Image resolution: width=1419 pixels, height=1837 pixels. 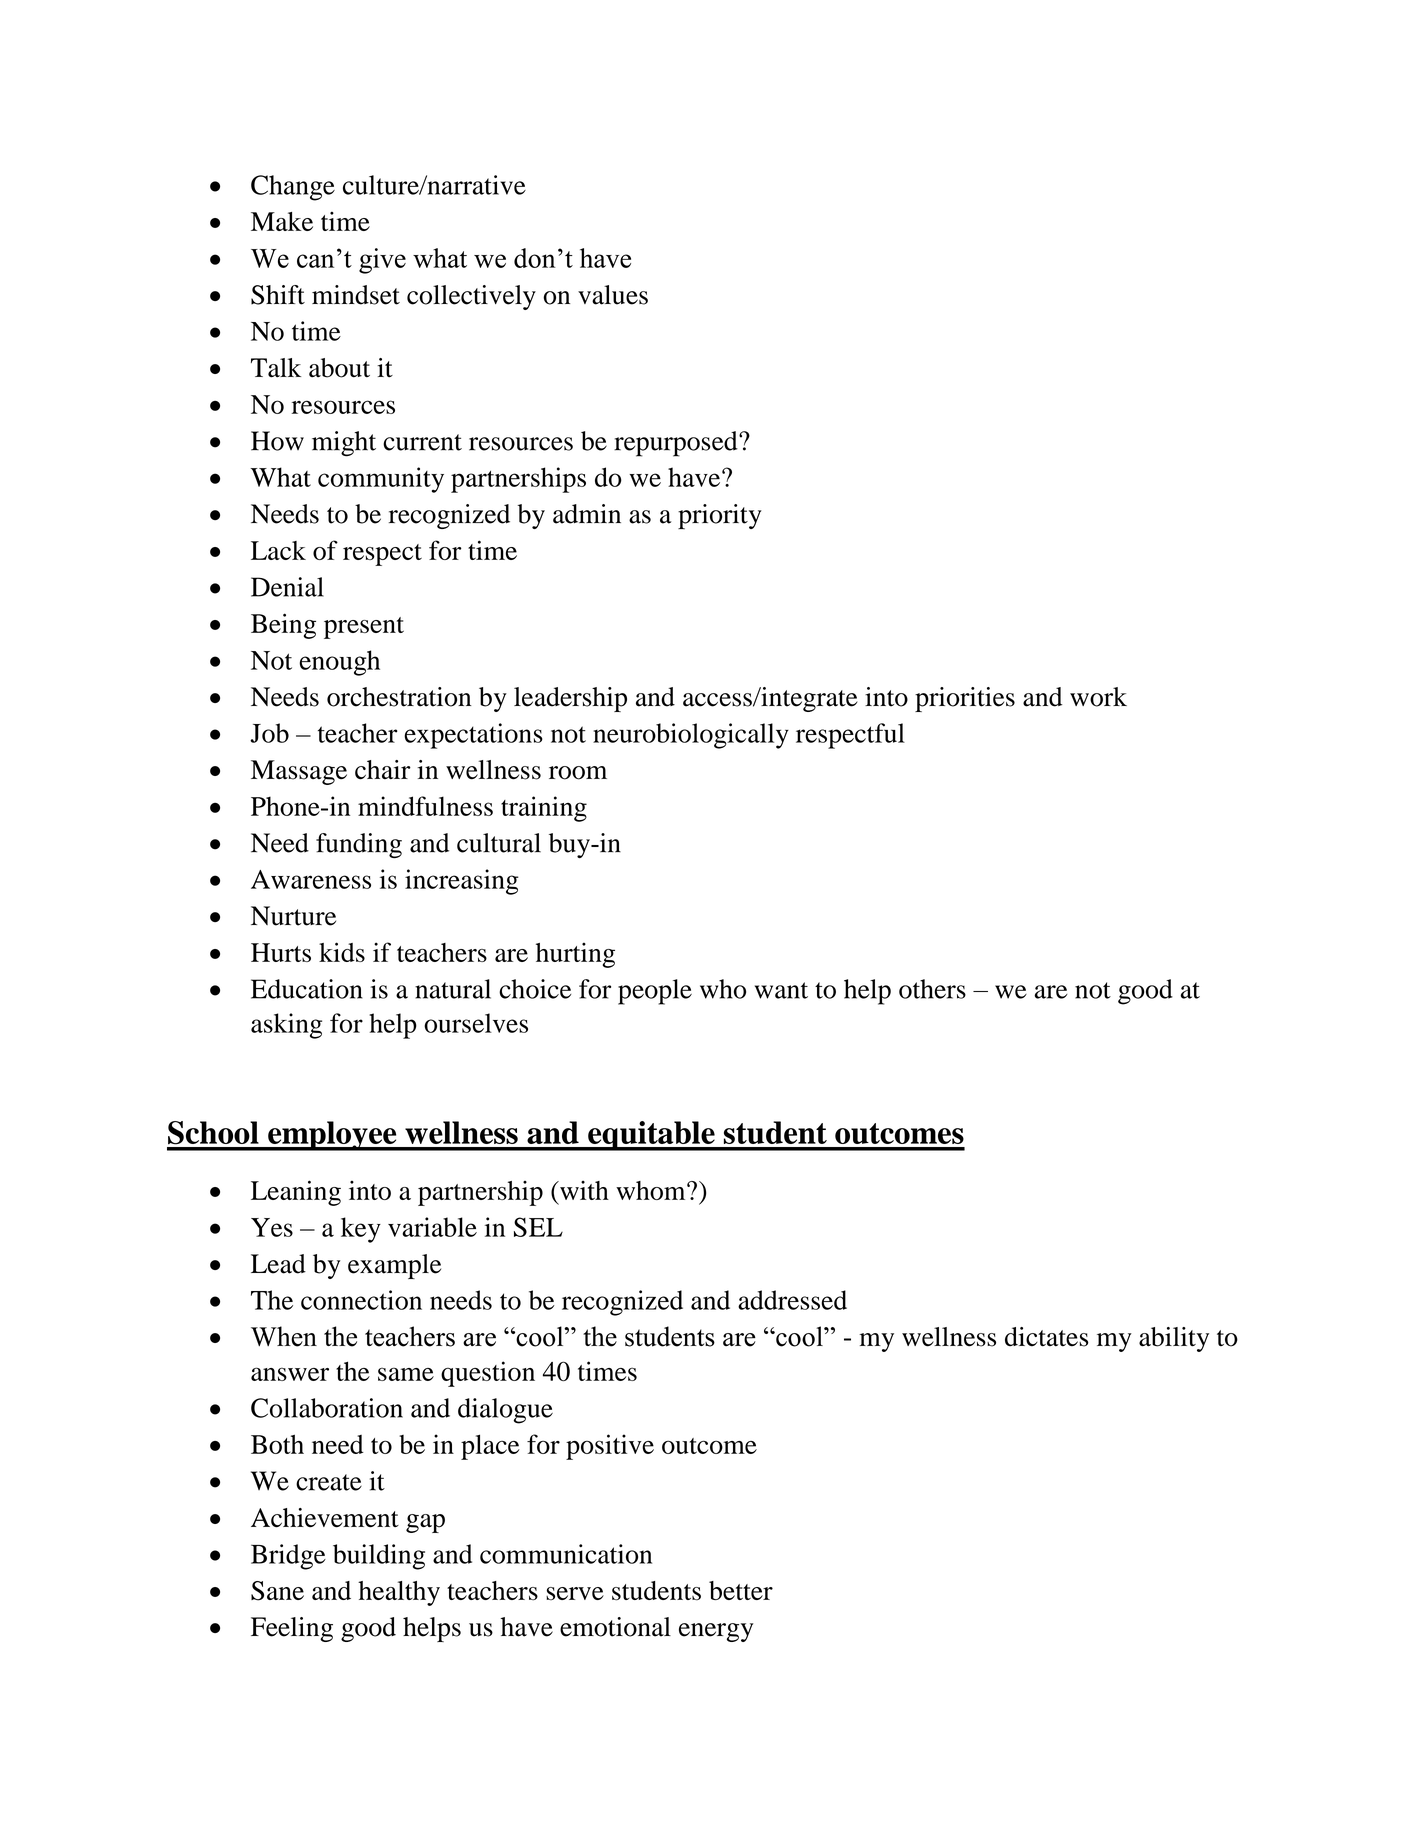 I want to click on kids, so click(x=342, y=952).
